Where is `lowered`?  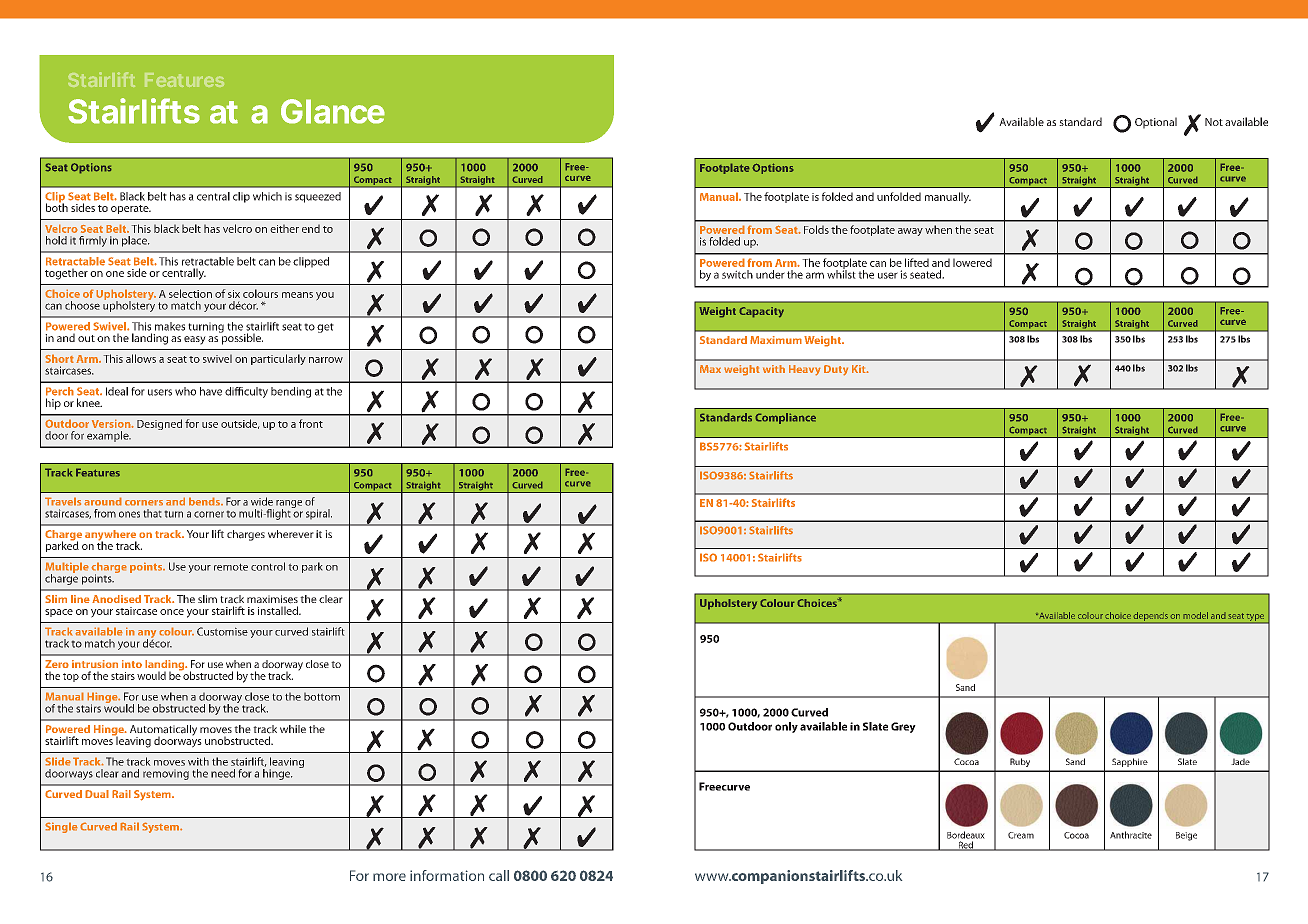 lowered is located at coordinates (972, 262).
